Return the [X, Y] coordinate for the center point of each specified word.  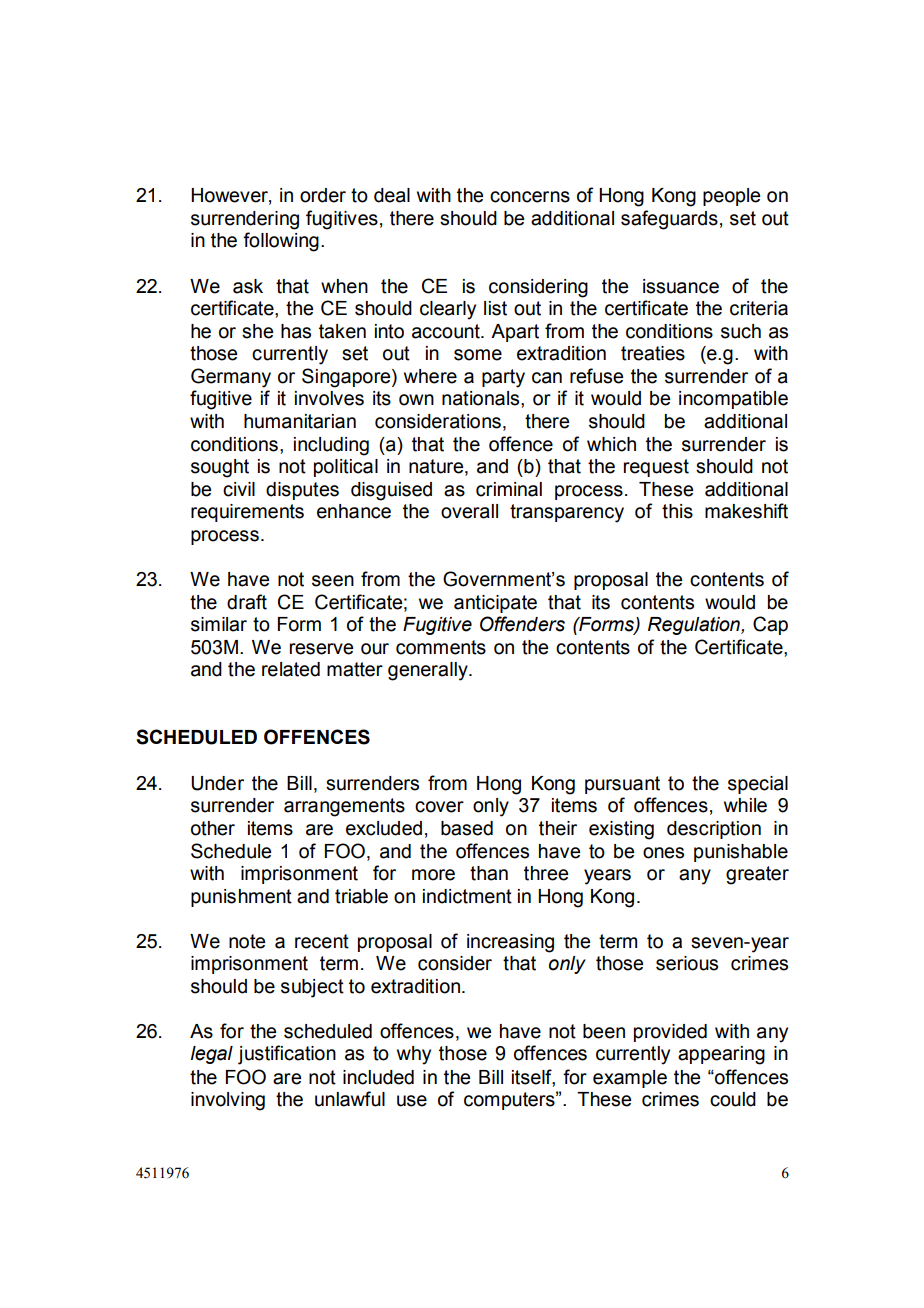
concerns [530, 197]
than [489, 873]
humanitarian [300, 421]
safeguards [669, 220]
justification [287, 1055]
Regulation [695, 626]
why [414, 1055]
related [291, 669]
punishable [741, 853]
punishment [241, 898]
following [281, 242]
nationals [482, 398]
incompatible [733, 400]
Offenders [522, 624]
